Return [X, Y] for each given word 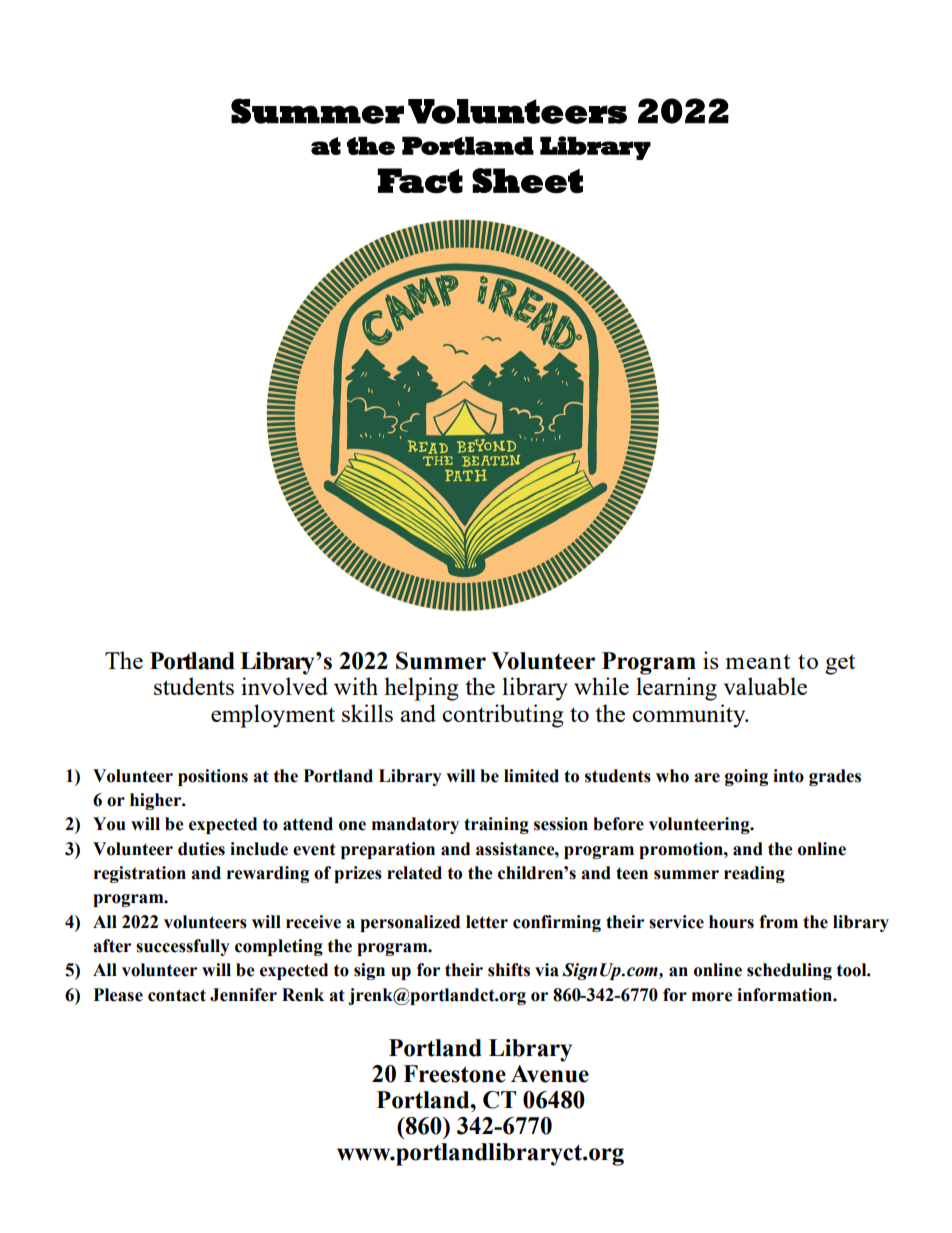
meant [757, 661]
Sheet [527, 181]
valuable [765, 686]
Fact [420, 181]
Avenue [550, 1074]
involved [284, 686]
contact [177, 995]
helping [421, 689]
